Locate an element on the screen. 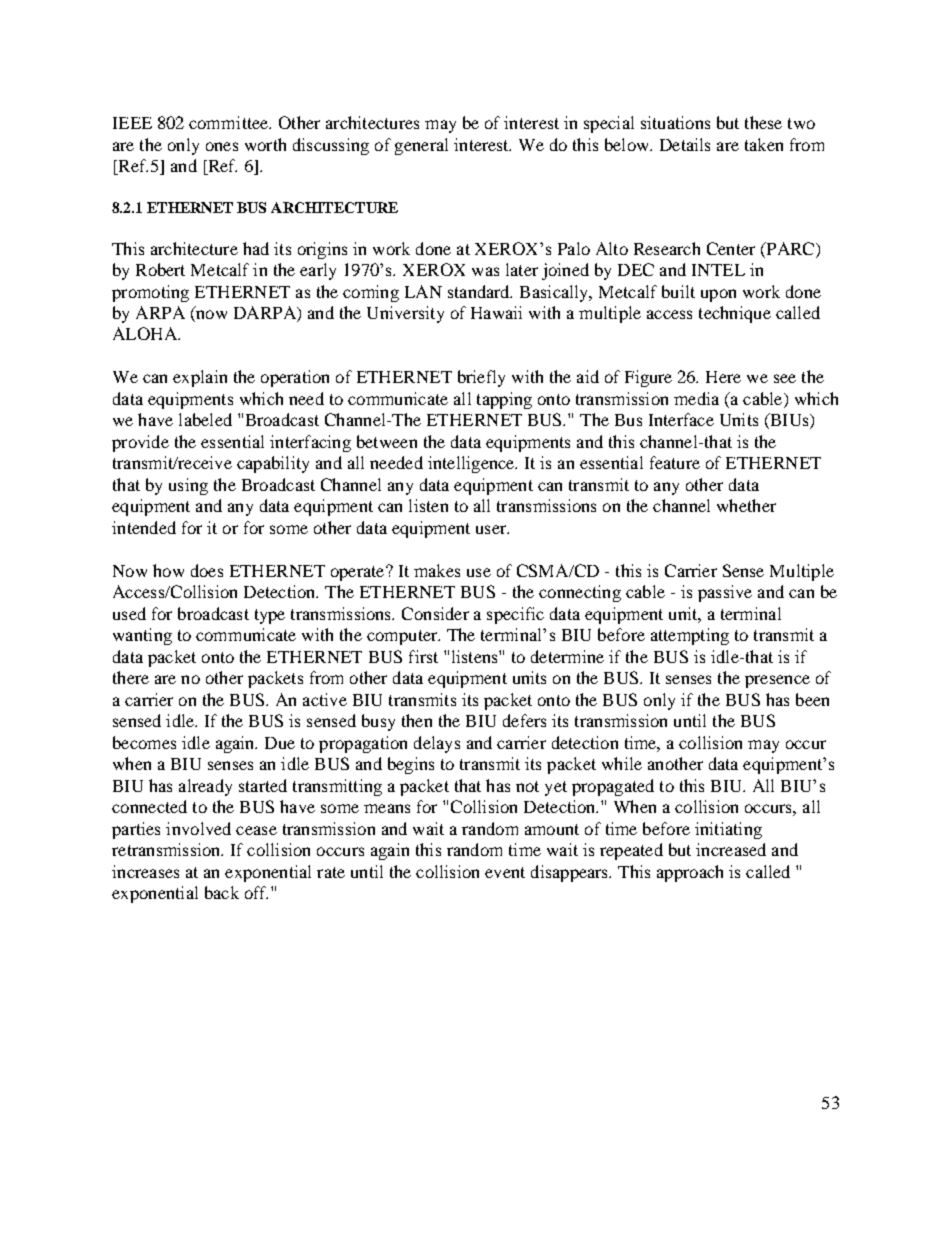  Hawaii is located at coordinates (496, 312).
